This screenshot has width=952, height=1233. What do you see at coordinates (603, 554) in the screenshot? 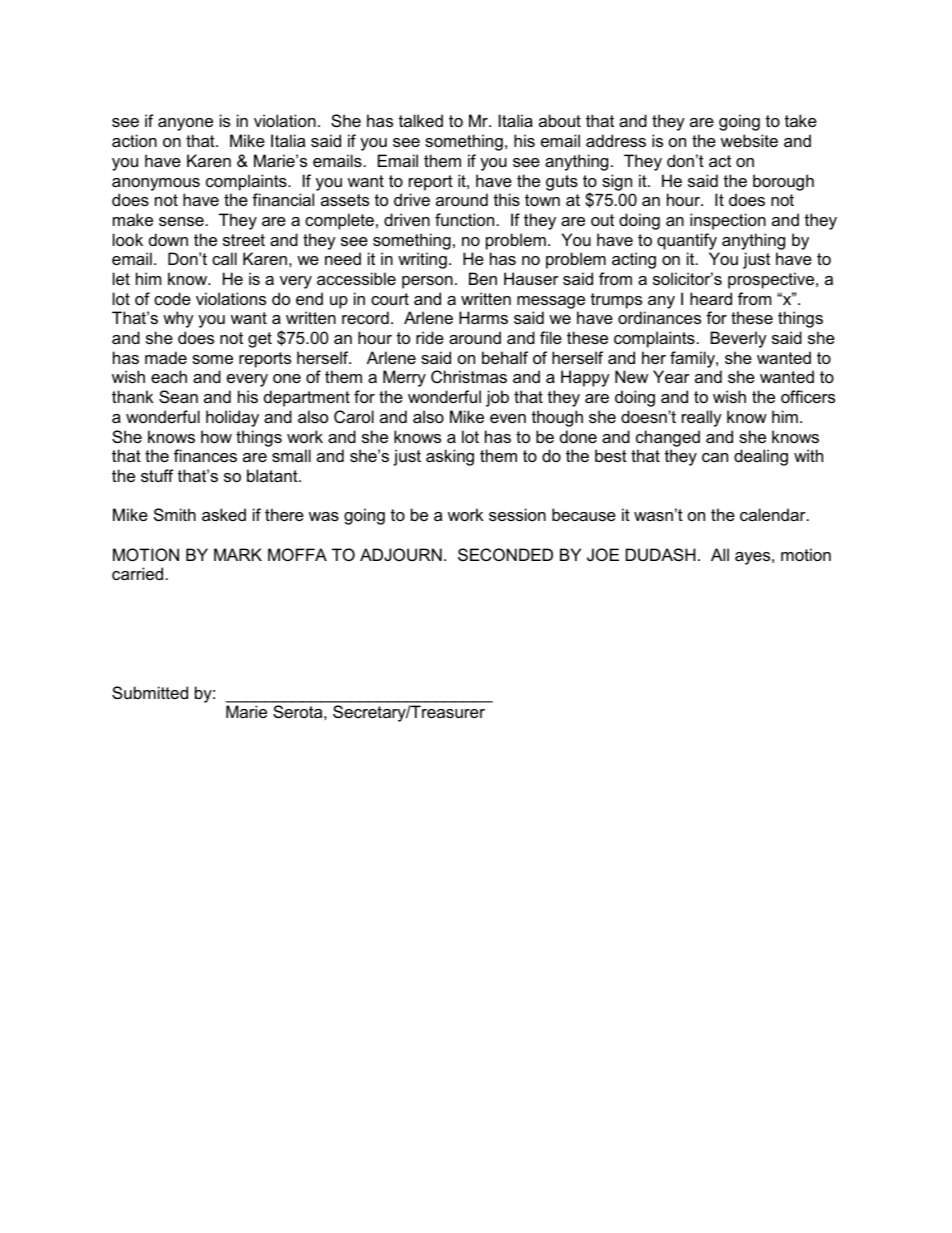
I see `JOE` at bounding box center [603, 554].
